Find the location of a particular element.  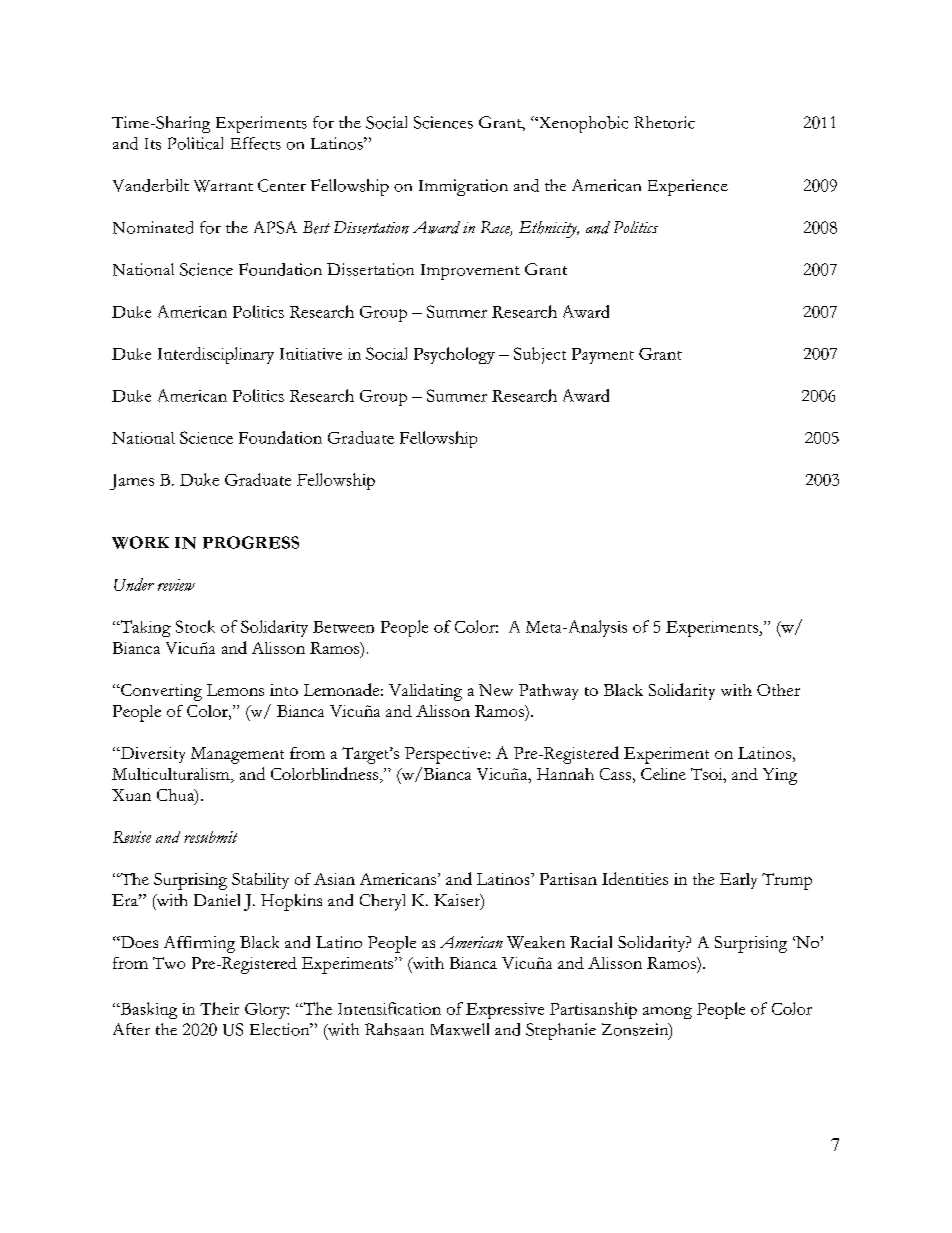

Their is located at coordinates (219, 1008).
